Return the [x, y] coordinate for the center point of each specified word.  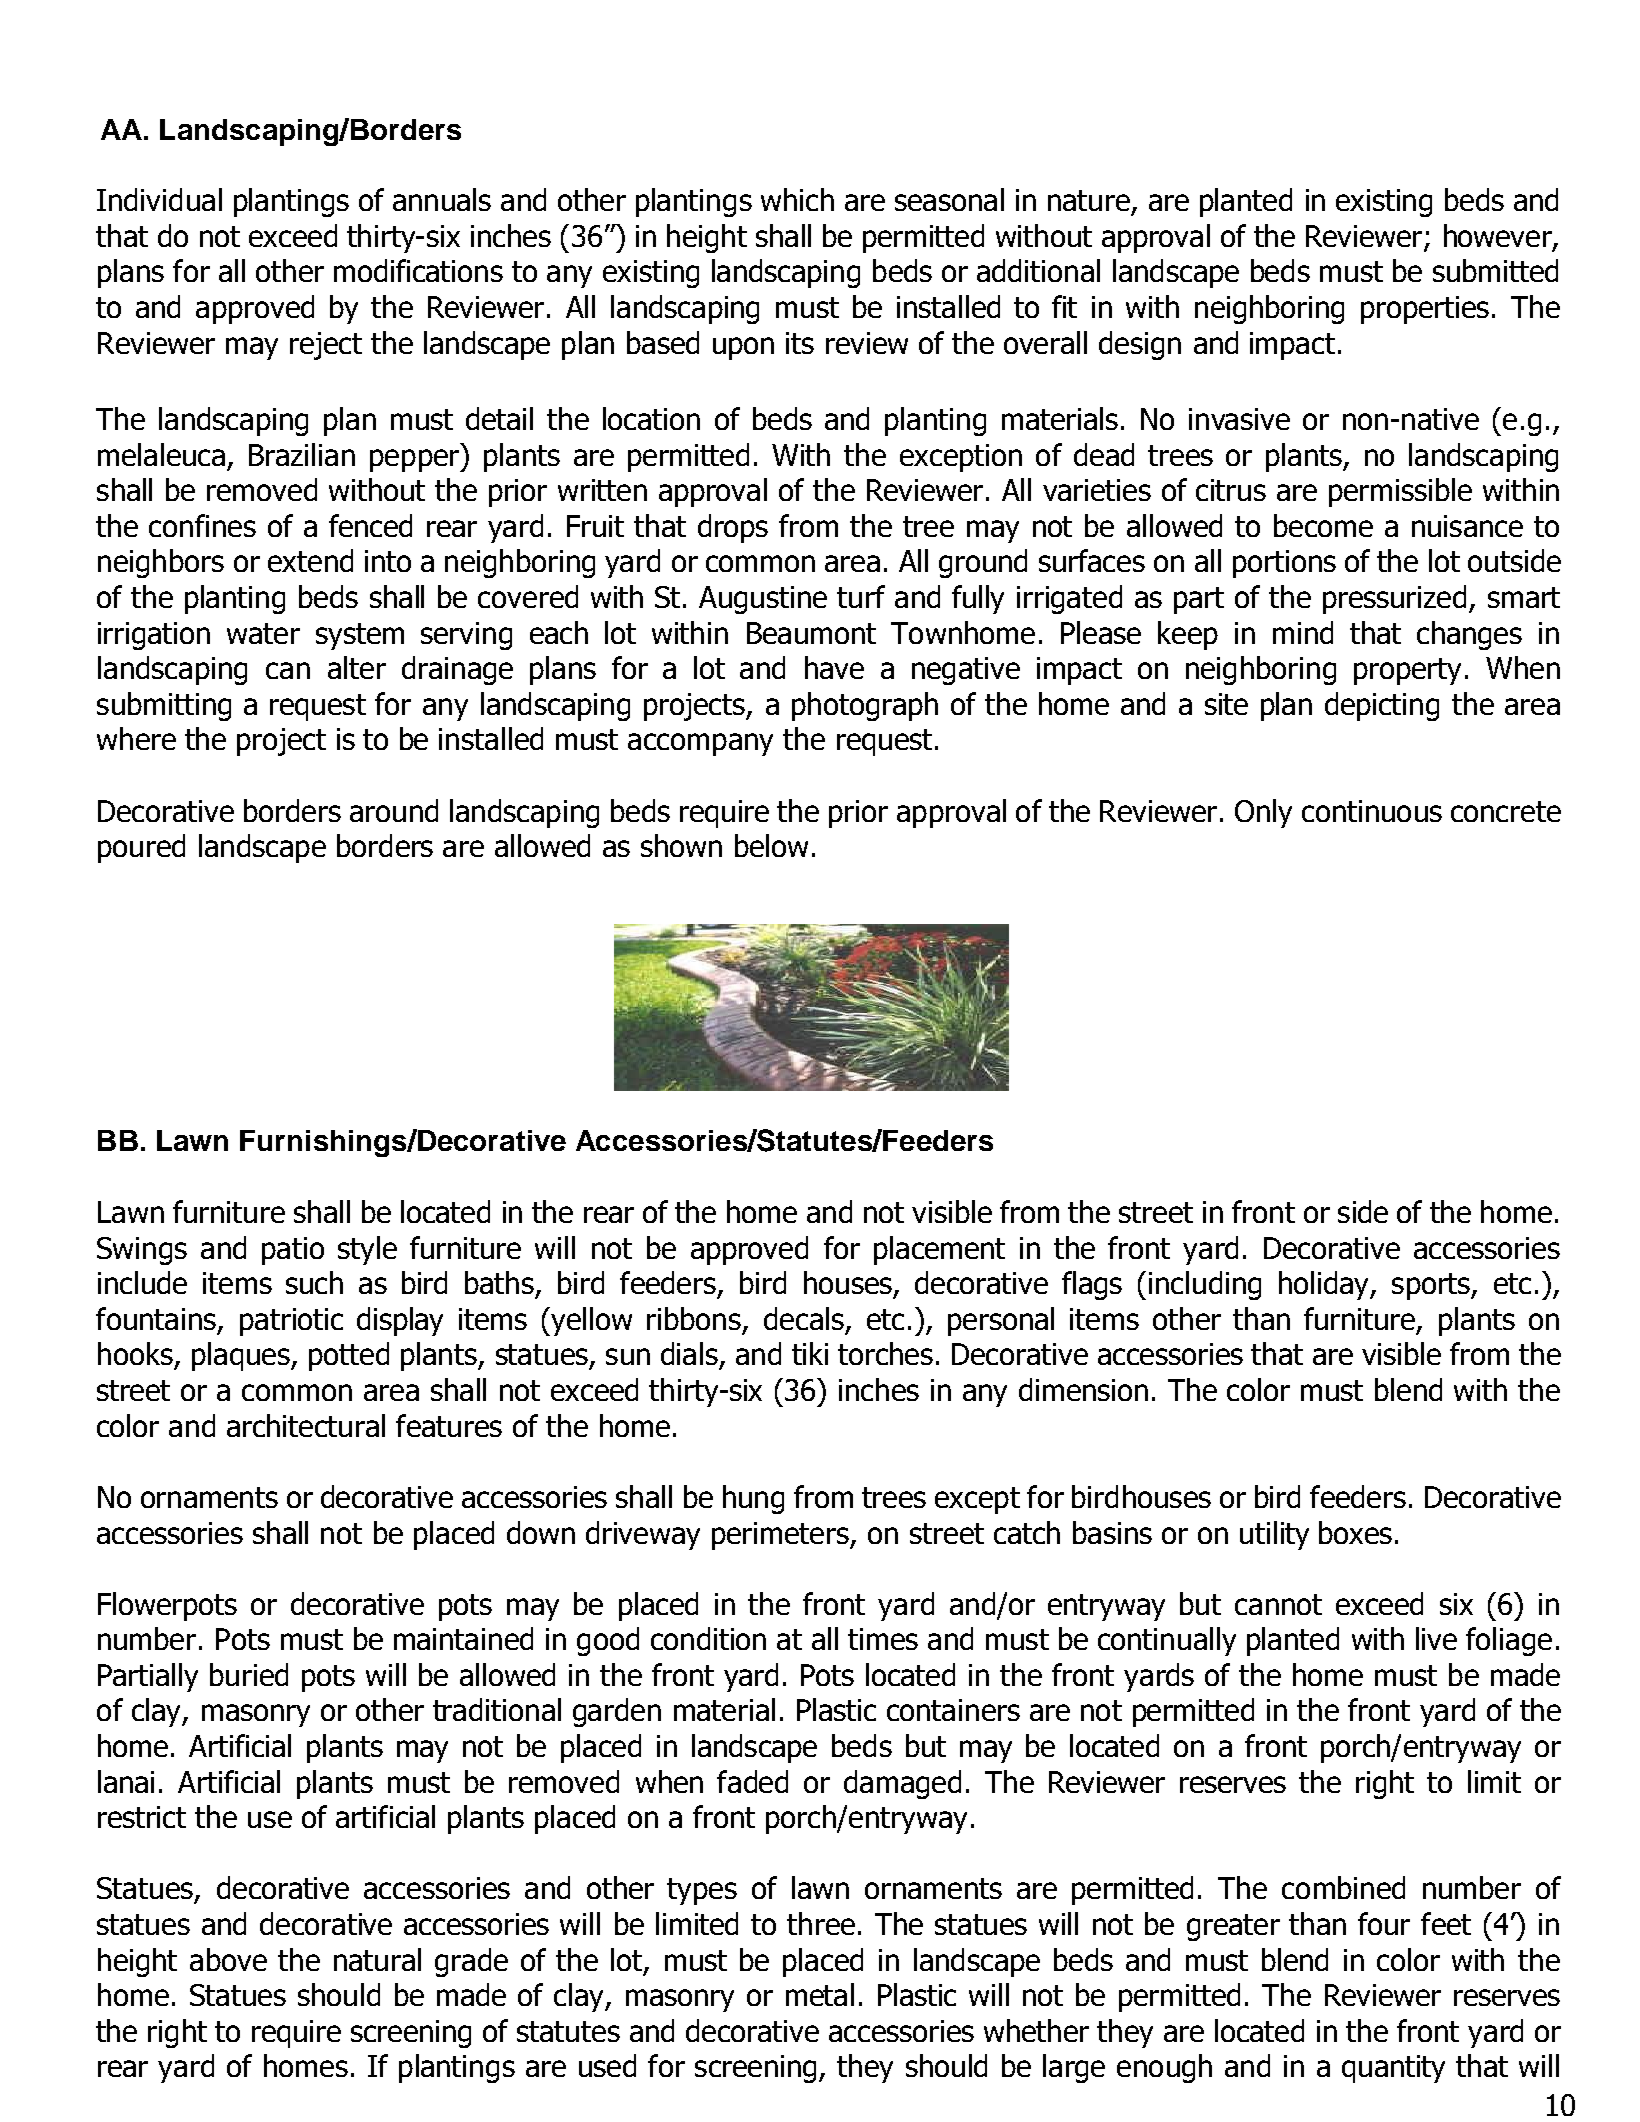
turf [861, 596]
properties [1425, 310]
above [228, 1959]
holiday [1325, 1285]
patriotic [291, 1322]
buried [249, 1674]
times [883, 1639]
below [771, 845]
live [1436, 1638]
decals [804, 1318]
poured [141, 848]
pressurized [1394, 599]
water [263, 633]
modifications [418, 270]
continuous [1372, 811]
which [797, 199]
